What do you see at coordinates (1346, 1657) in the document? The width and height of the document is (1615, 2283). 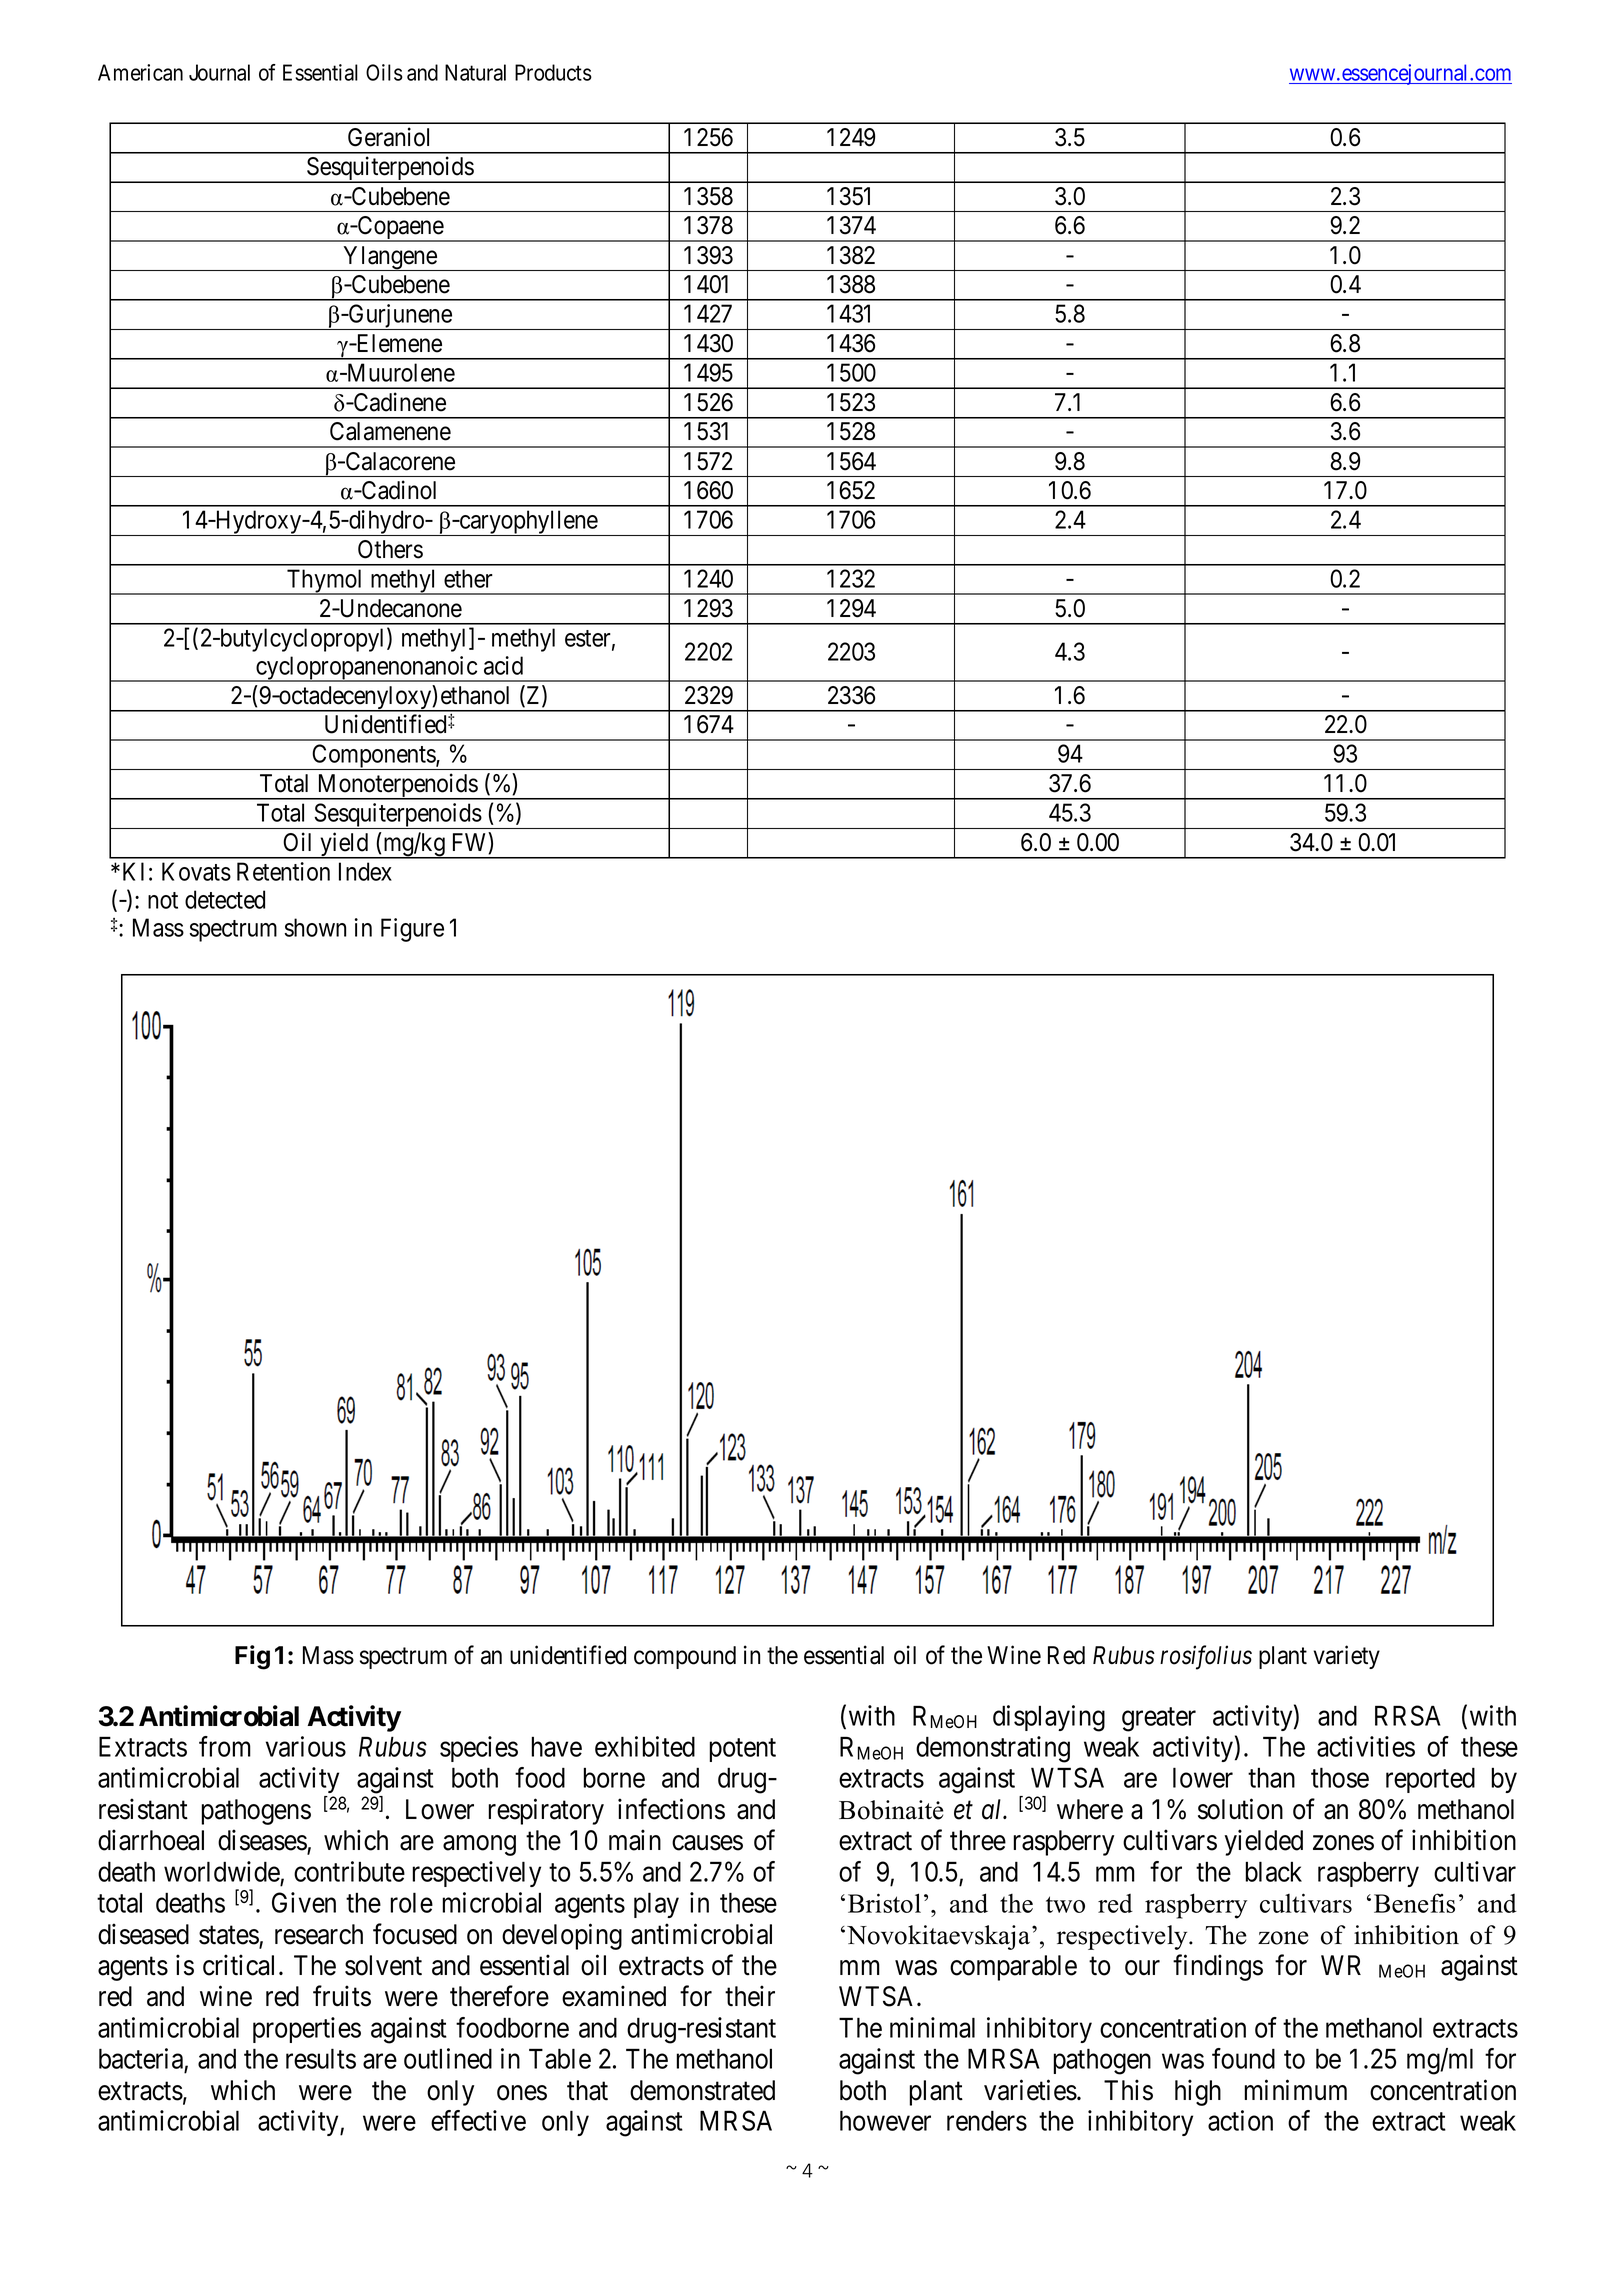 I see `variety` at bounding box center [1346, 1657].
